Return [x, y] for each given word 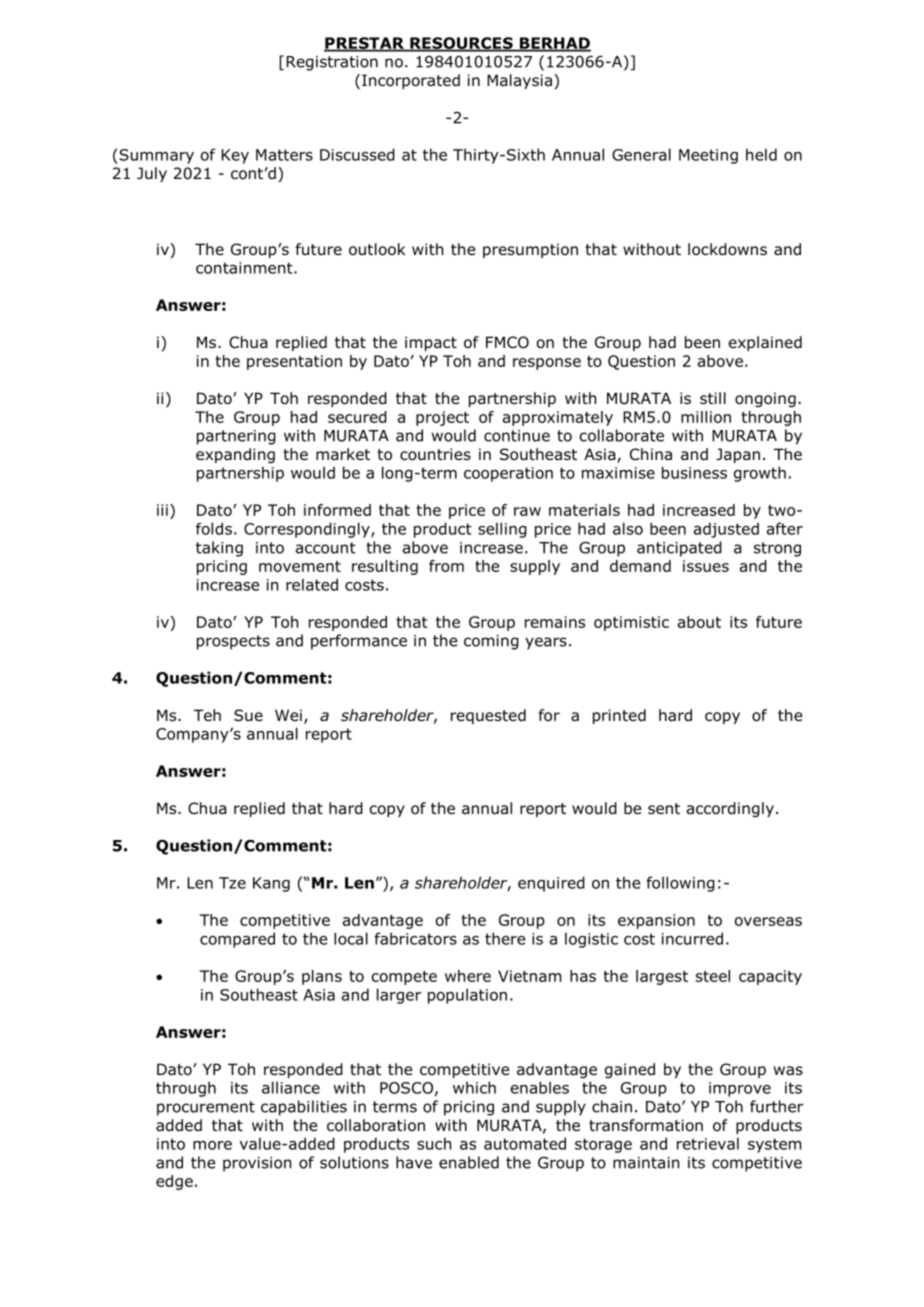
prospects [233, 642]
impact [431, 343]
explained [765, 343]
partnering [236, 437]
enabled [469, 1162]
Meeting [708, 156]
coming [491, 642]
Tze [232, 883]
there [505, 938]
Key [235, 156]
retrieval [708, 1143]
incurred [692, 938]
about [699, 622]
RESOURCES [461, 44]
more [212, 1145]
